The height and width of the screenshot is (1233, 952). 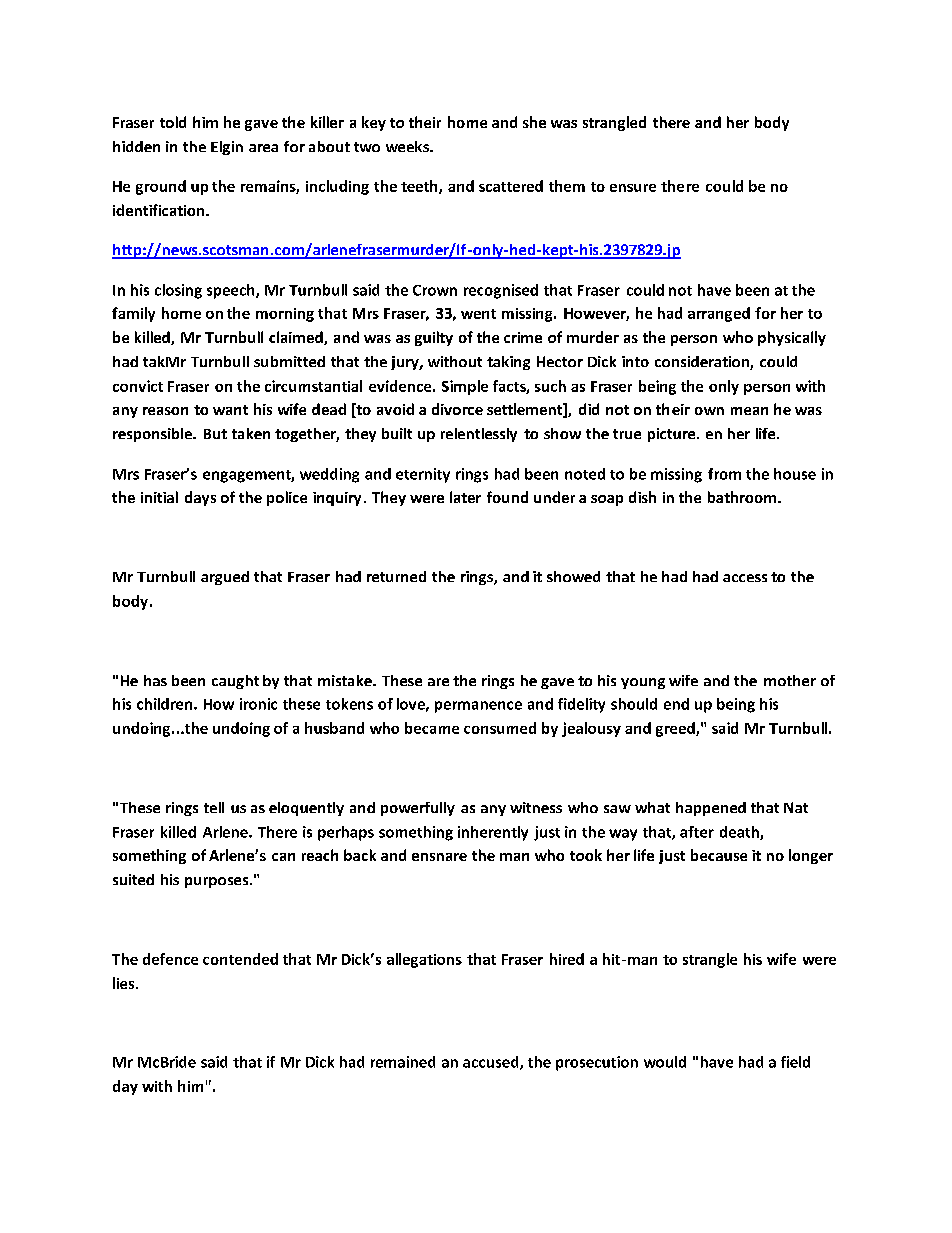 What do you see at coordinates (125, 983) in the screenshot?
I see `lies` at bounding box center [125, 983].
